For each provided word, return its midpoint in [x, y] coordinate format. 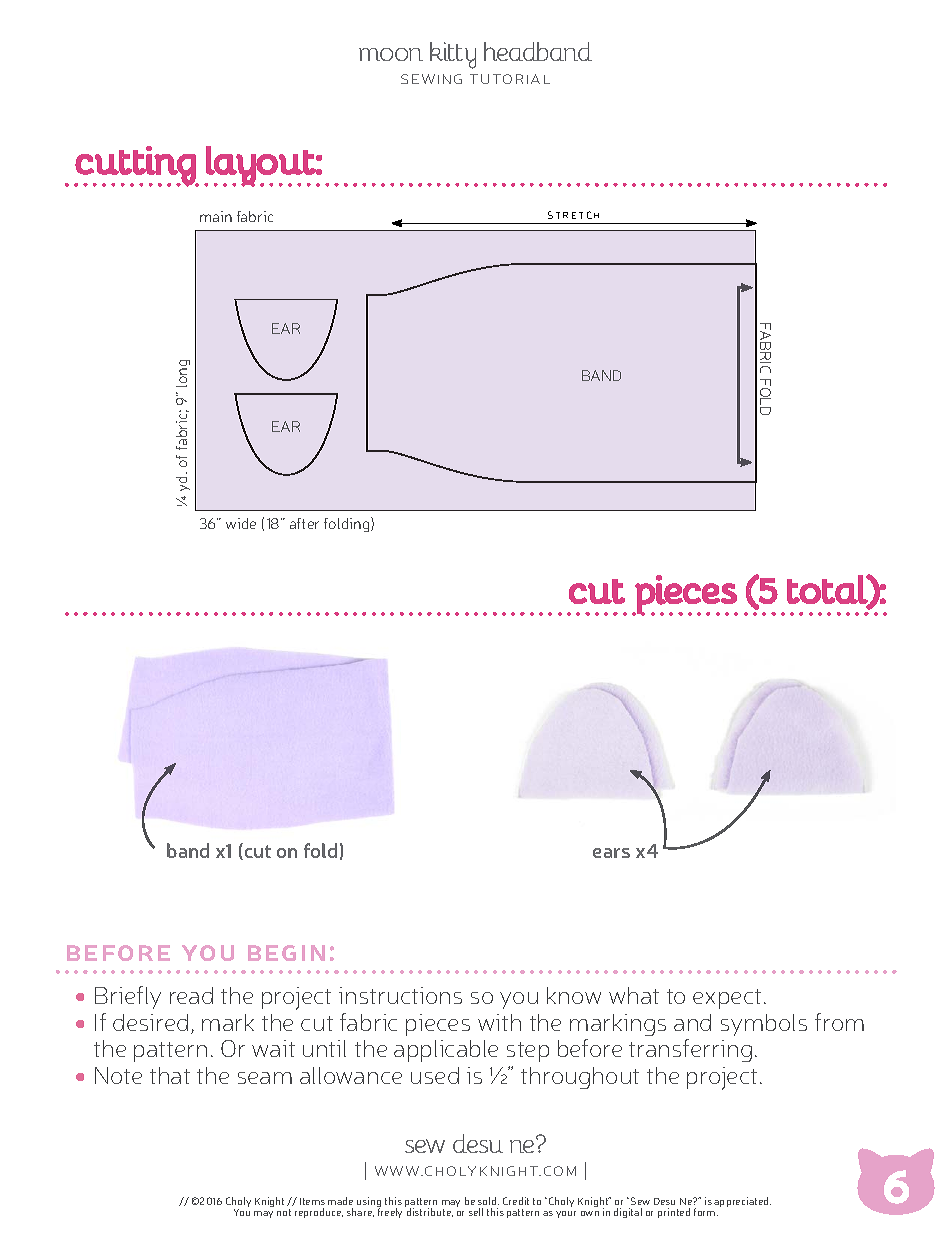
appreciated [742, 1202]
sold [488, 1201]
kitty [453, 55]
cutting [135, 166]
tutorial [510, 79]
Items [312, 1201]
